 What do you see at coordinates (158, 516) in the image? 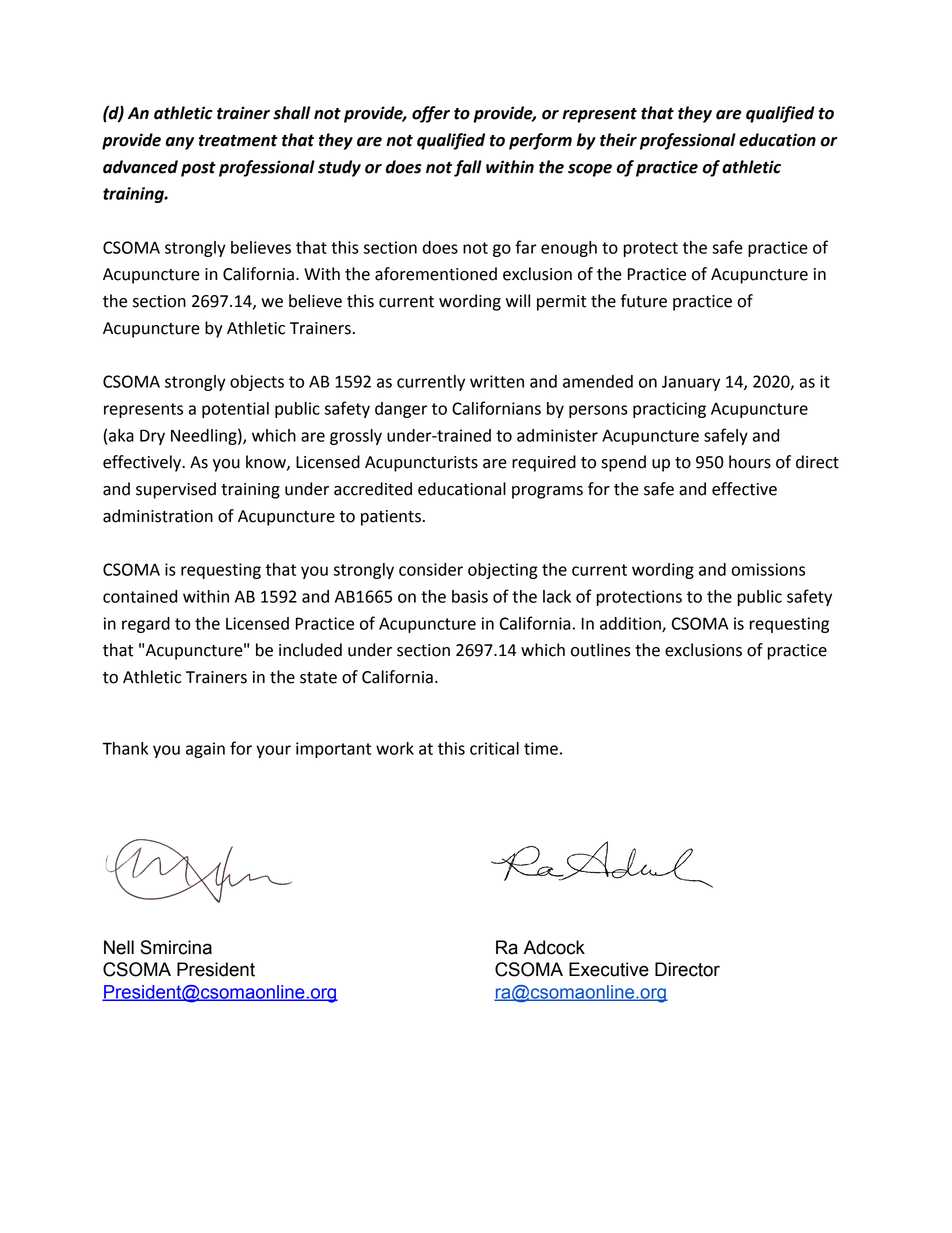
I see `administration` at bounding box center [158, 516].
